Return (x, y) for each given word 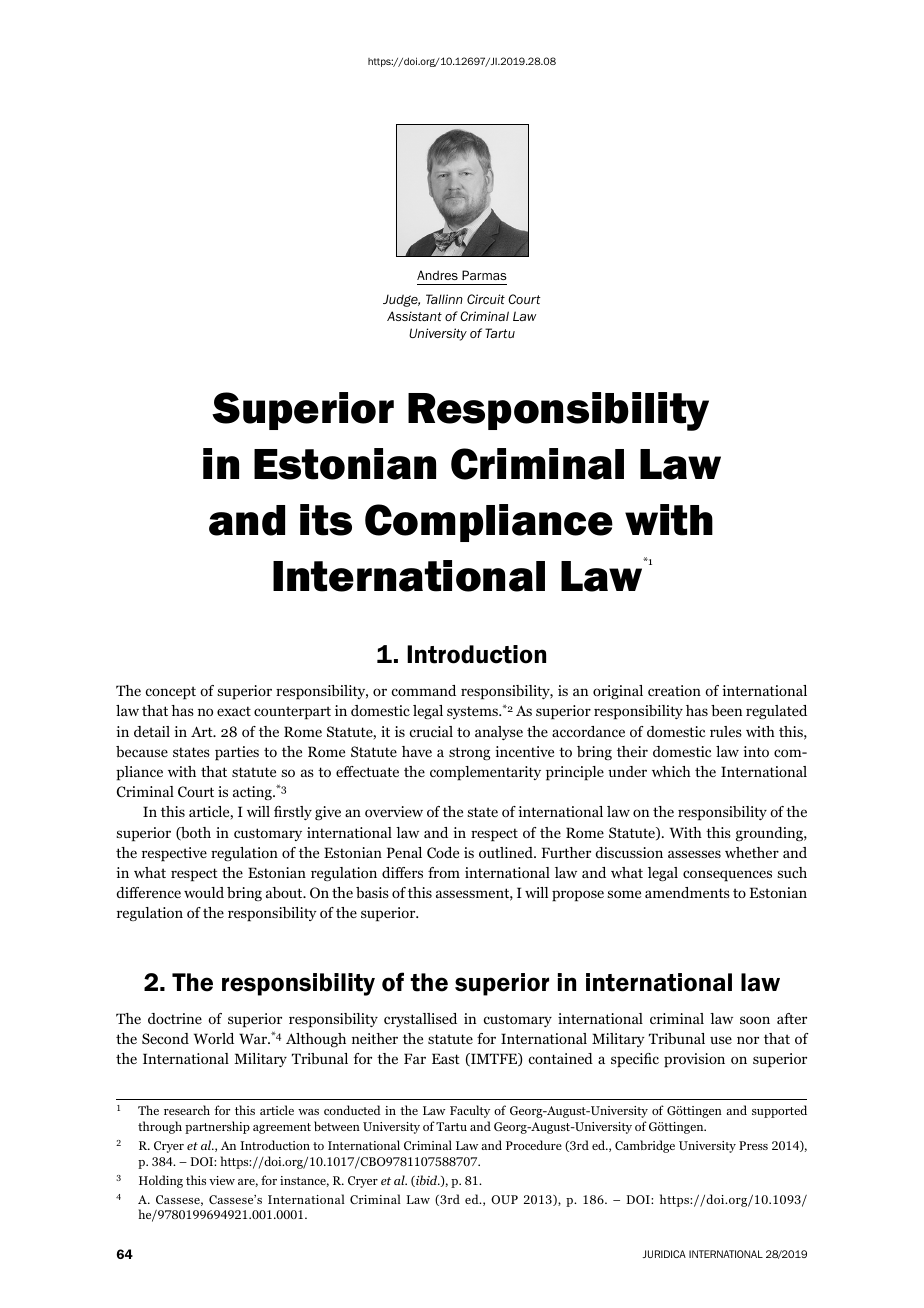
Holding (161, 1181)
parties (237, 753)
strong (469, 753)
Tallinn (444, 299)
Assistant (414, 316)
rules (726, 731)
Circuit (486, 299)
